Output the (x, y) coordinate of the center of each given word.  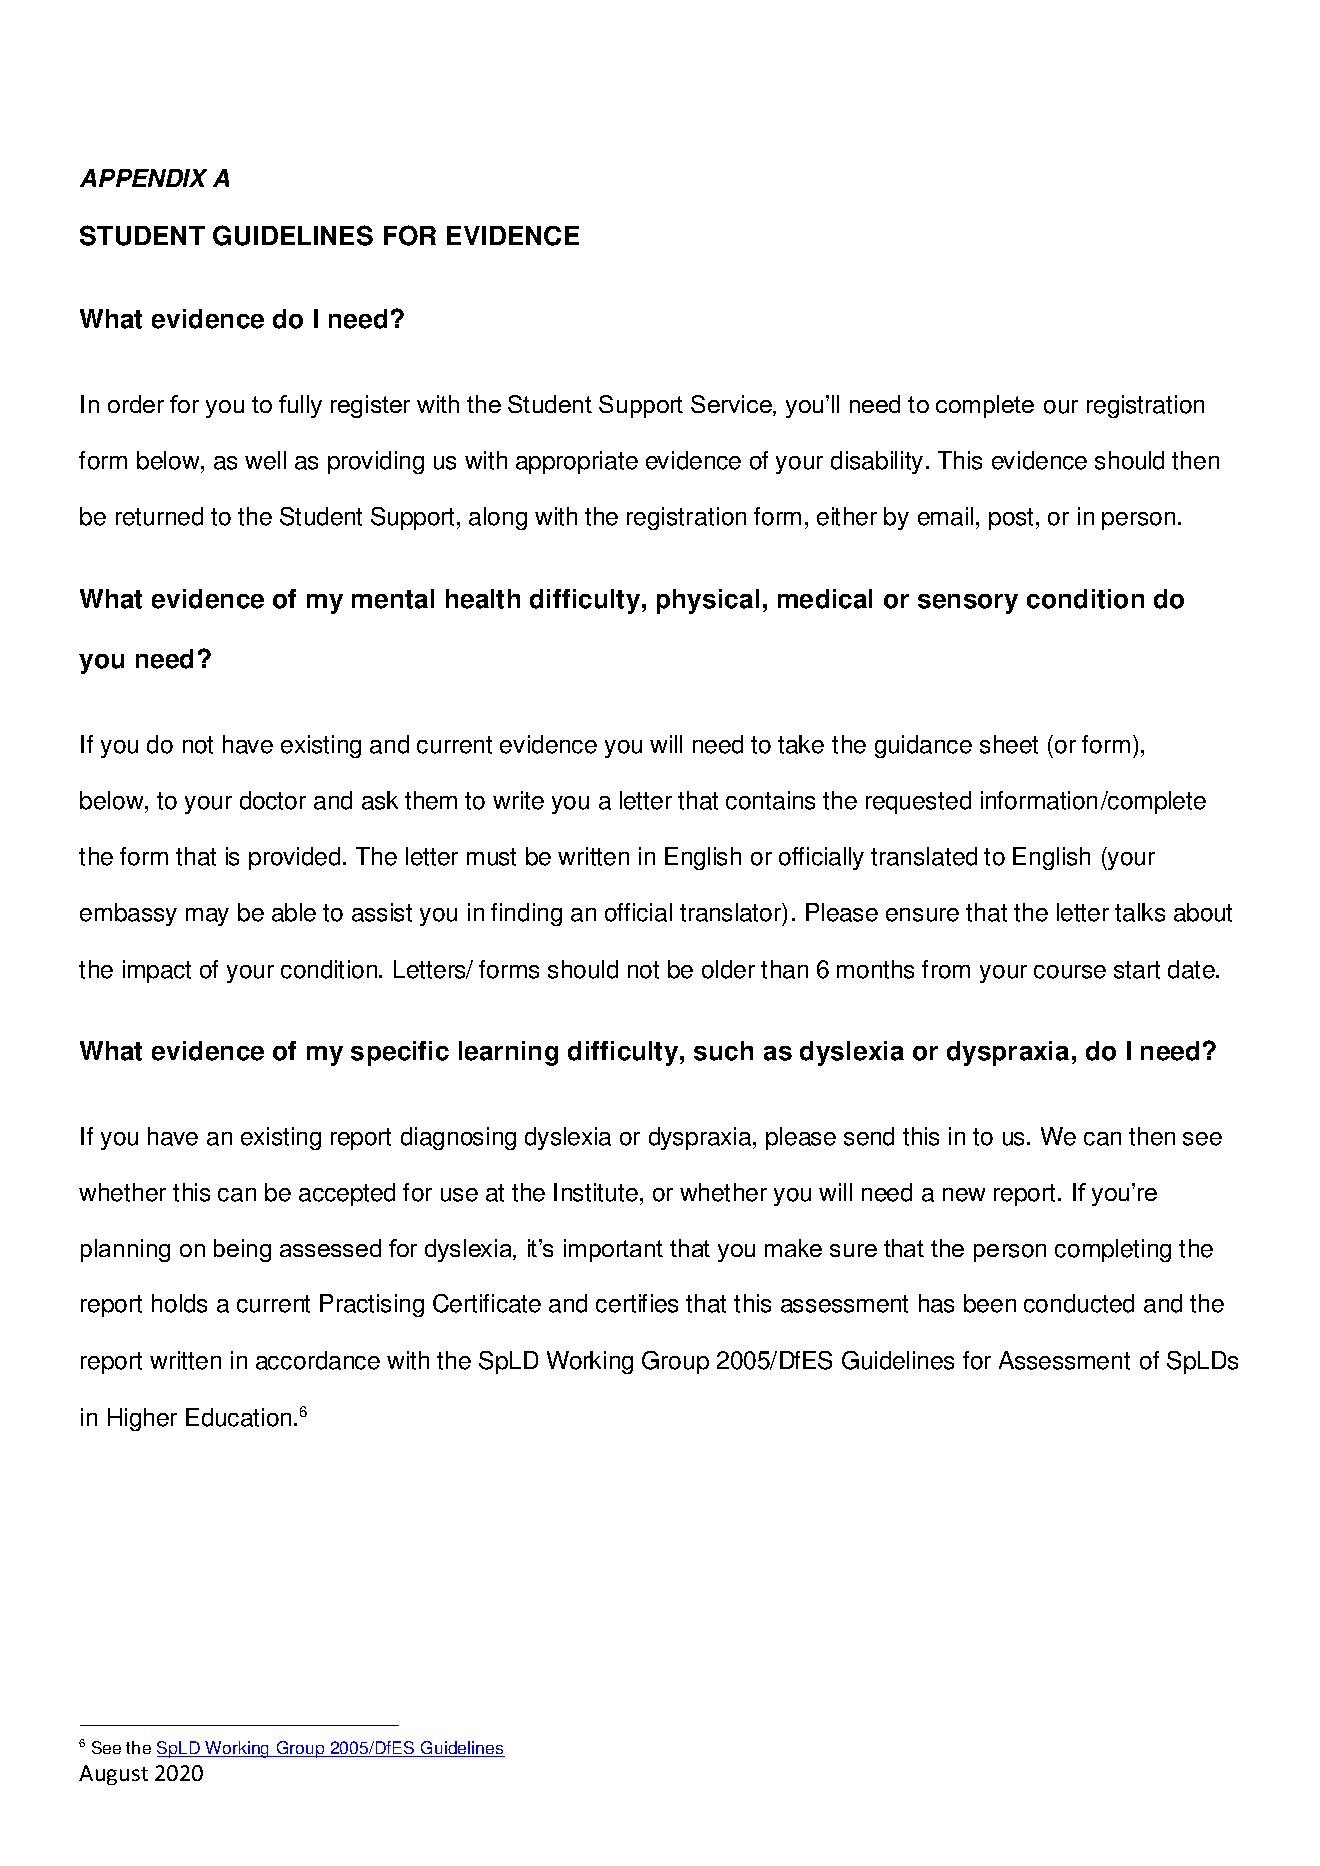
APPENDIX (143, 178)
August (113, 1775)
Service (732, 405)
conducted (1079, 1303)
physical (708, 601)
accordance (318, 1360)
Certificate (487, 1303)
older (728, 969)
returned (159, 516)
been (990, 1303)
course (1070, 972)
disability (877, 462)
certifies (637, 1303)
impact (157, 971)
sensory (968, 604)
